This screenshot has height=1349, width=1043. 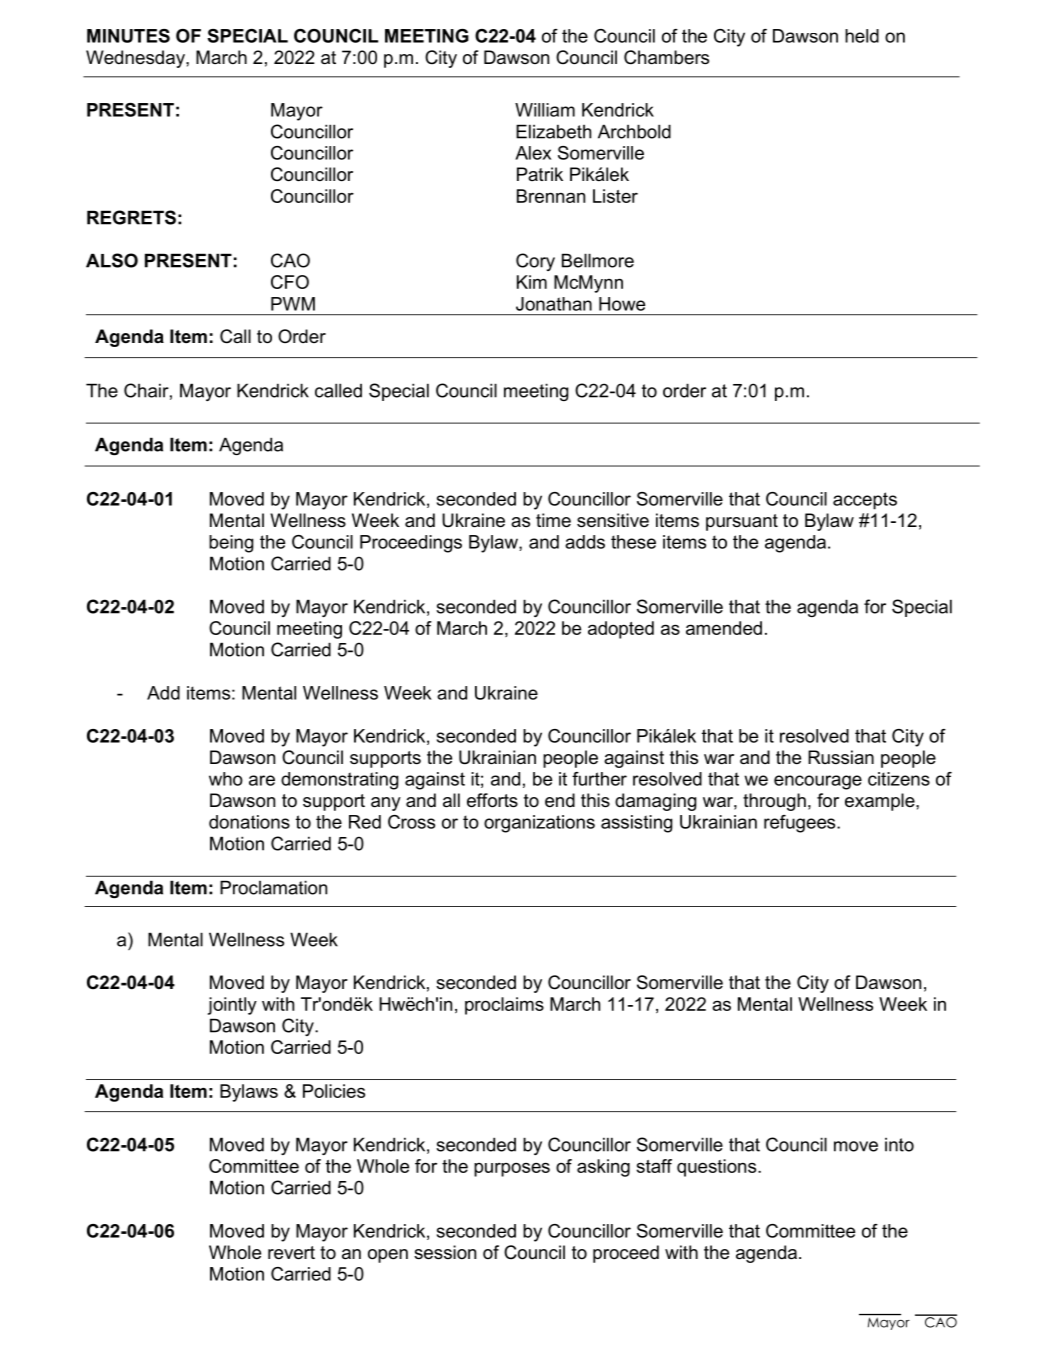 What do you see at coordinates (291, 1253) in the screenshot?
I see `revert` at bounding box center [291, 1253].
